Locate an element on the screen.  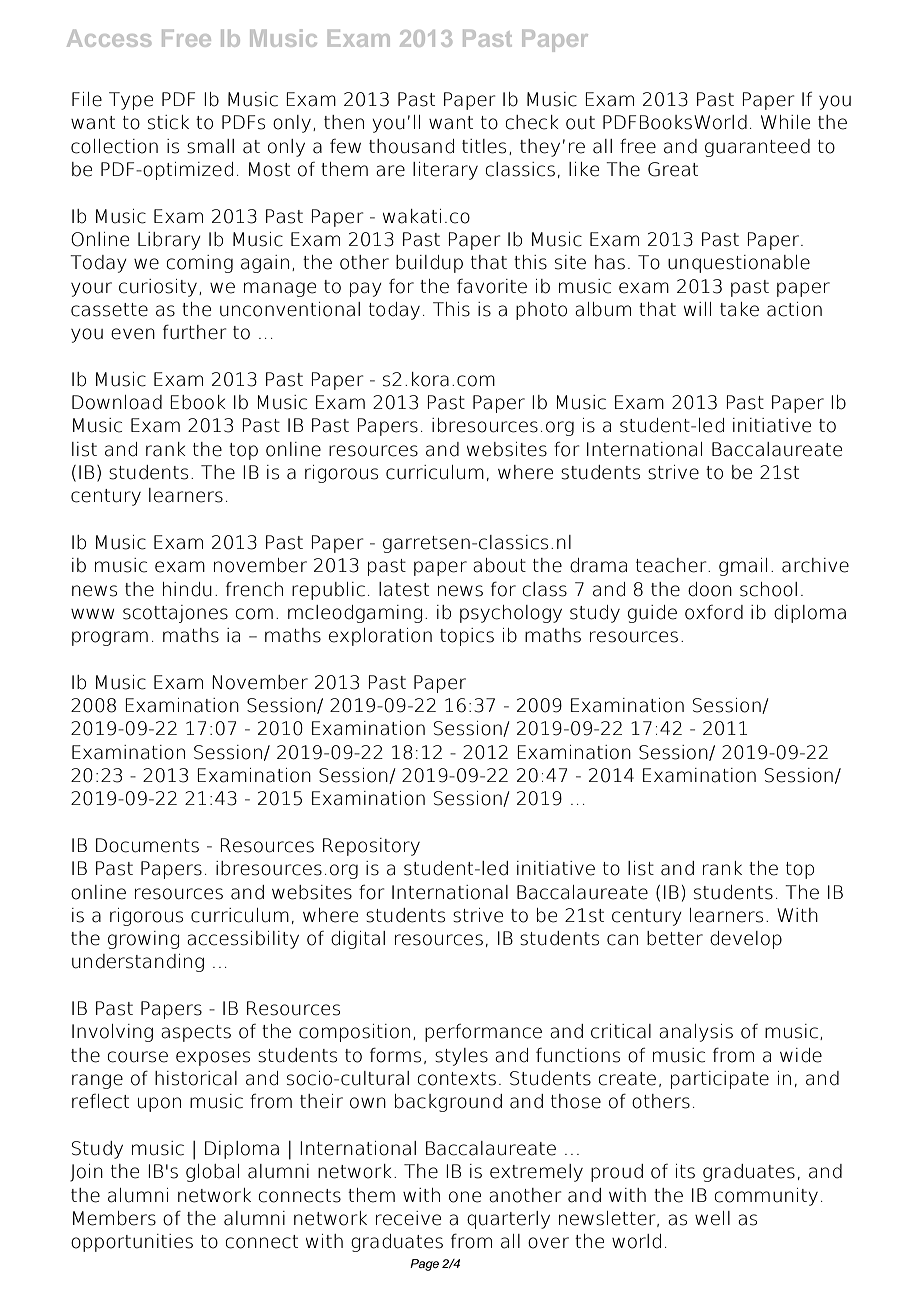
aspects is located at coordinates (196, 1033).
